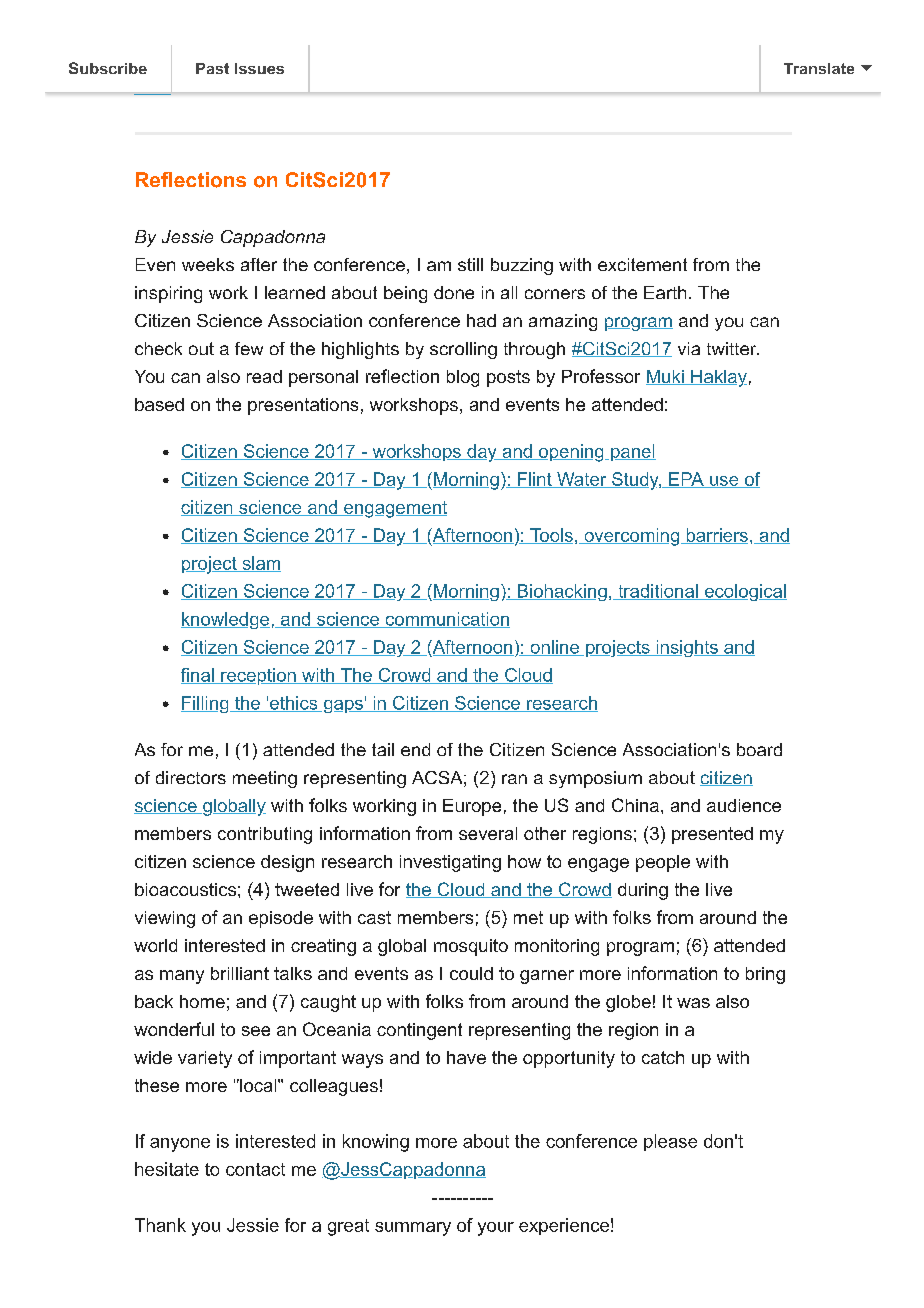  Describe the element at coordinates (470, 264) in the screenshot. I see `still` at that location.
